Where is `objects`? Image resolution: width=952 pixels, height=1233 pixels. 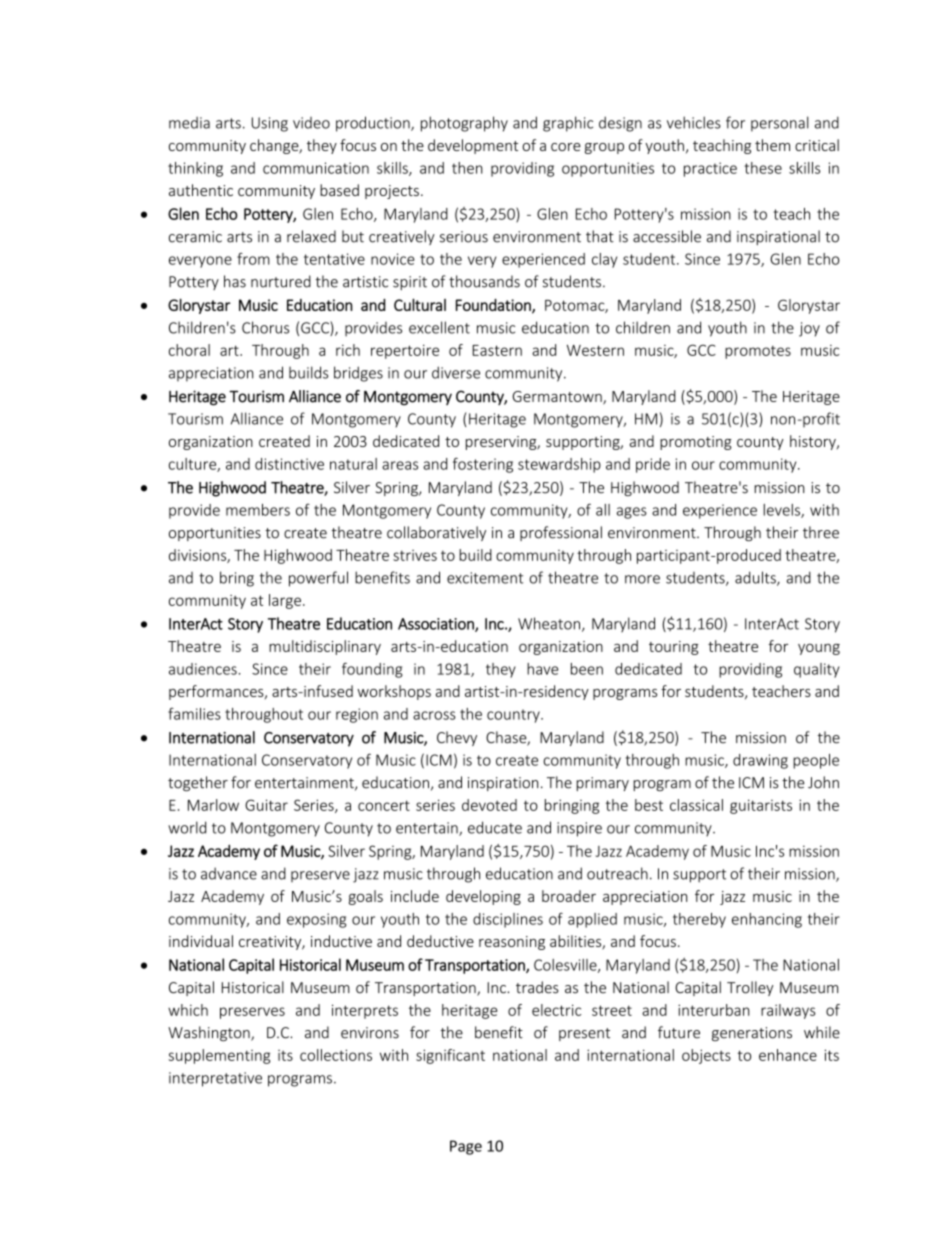 objects is located at coordinates (706, 1056).
